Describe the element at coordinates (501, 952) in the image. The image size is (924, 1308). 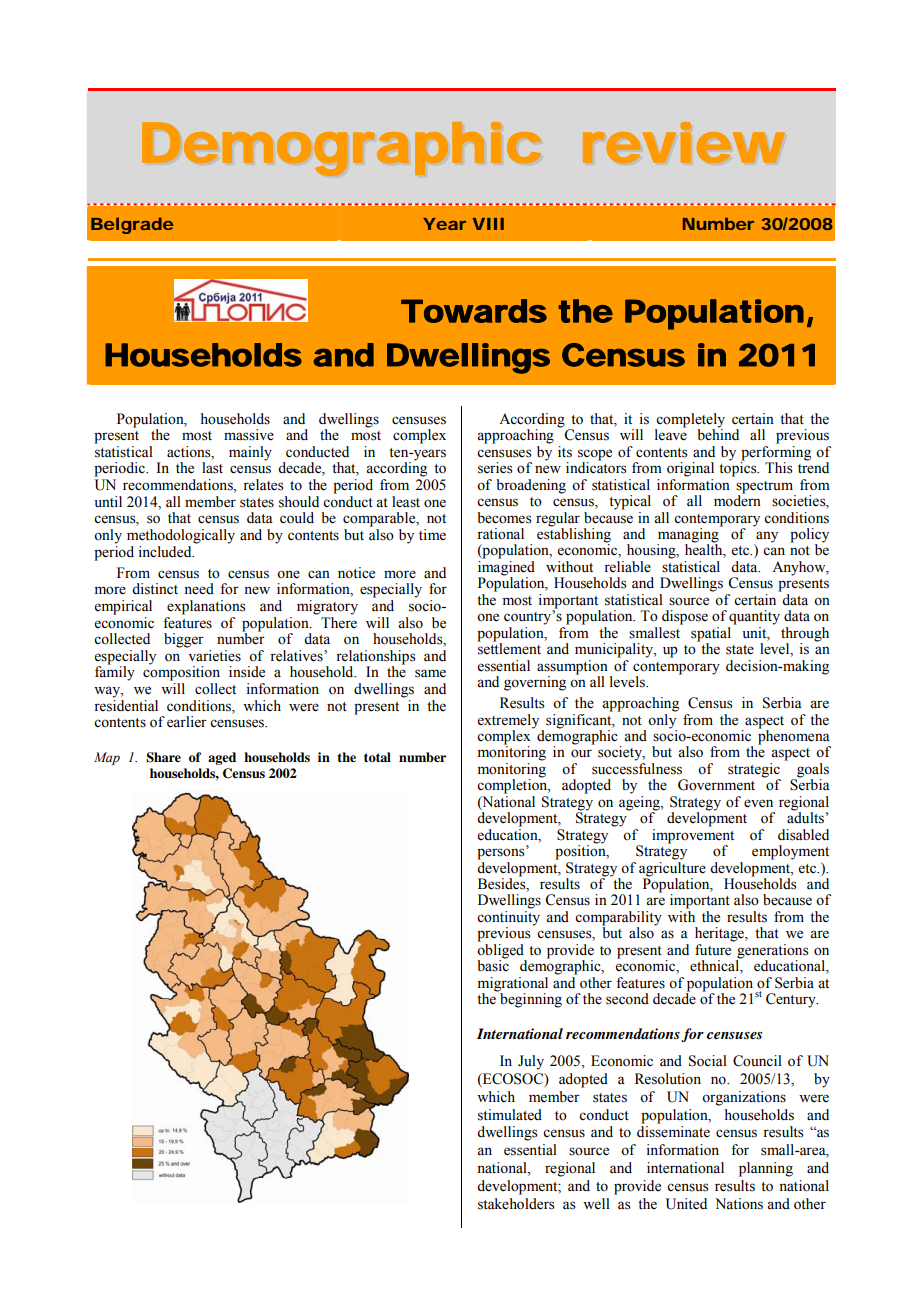
I see `obliged` at that location.
